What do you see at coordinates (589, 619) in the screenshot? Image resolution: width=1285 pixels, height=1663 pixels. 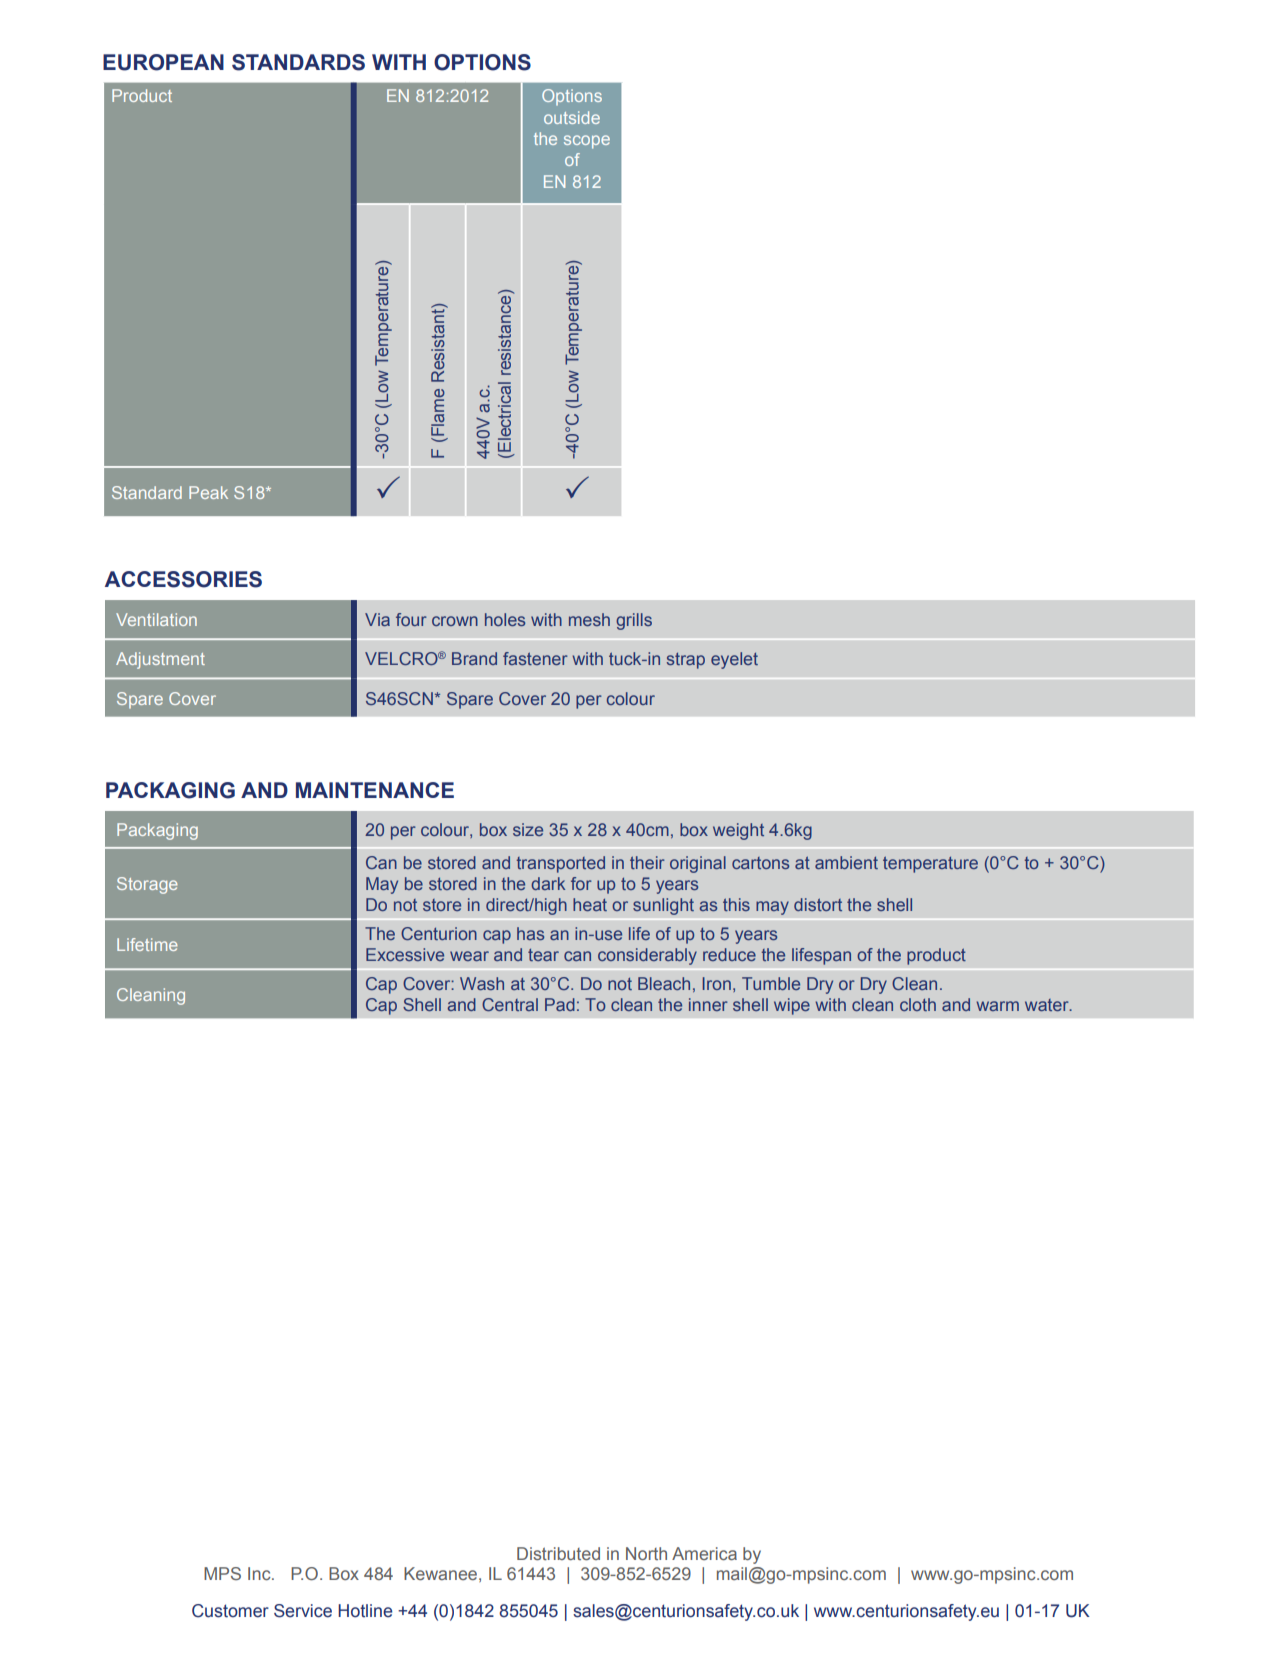 I see `mesh` at bounding box center [589, 619].
